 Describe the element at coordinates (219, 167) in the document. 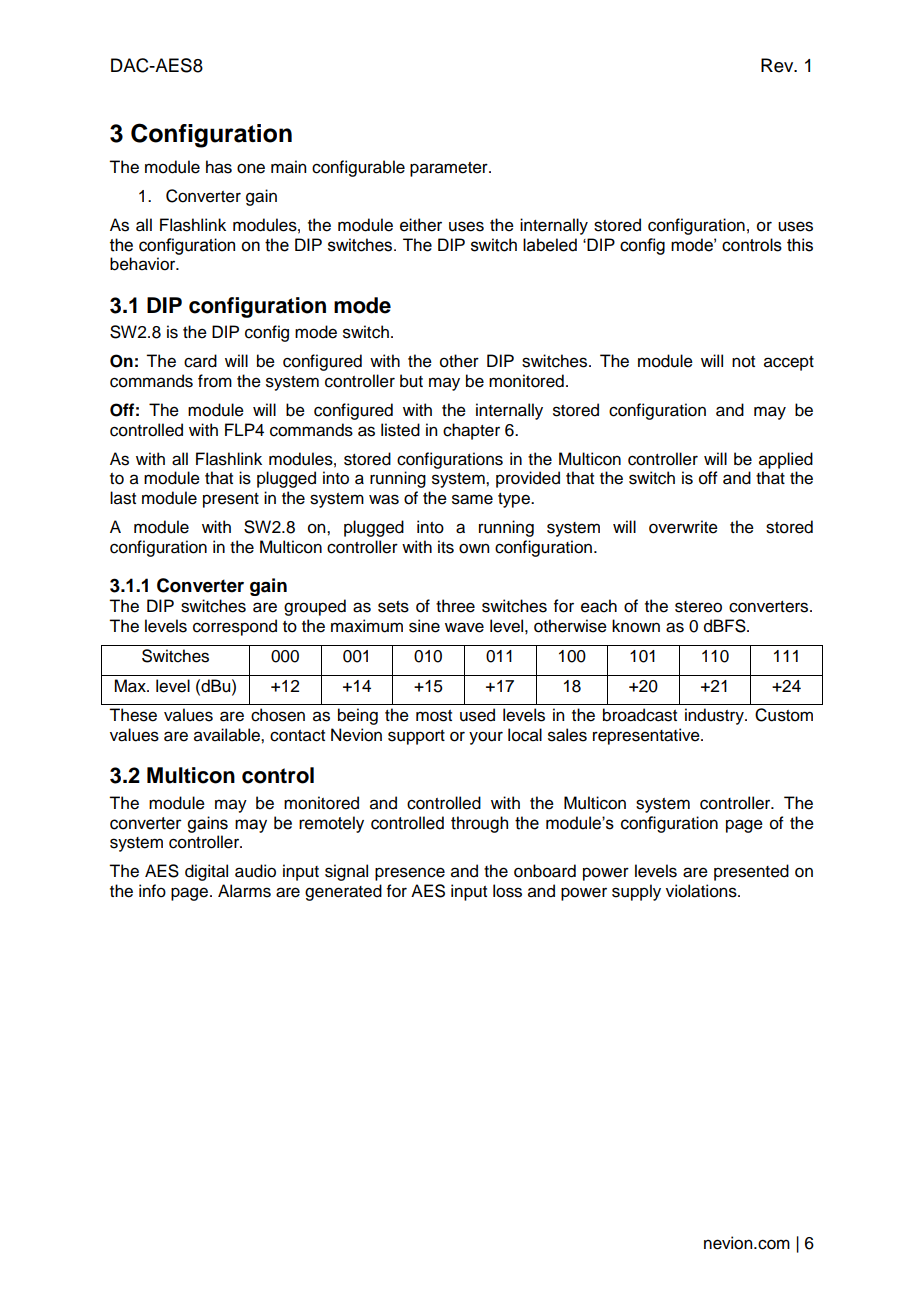

I see `has` at that location.
